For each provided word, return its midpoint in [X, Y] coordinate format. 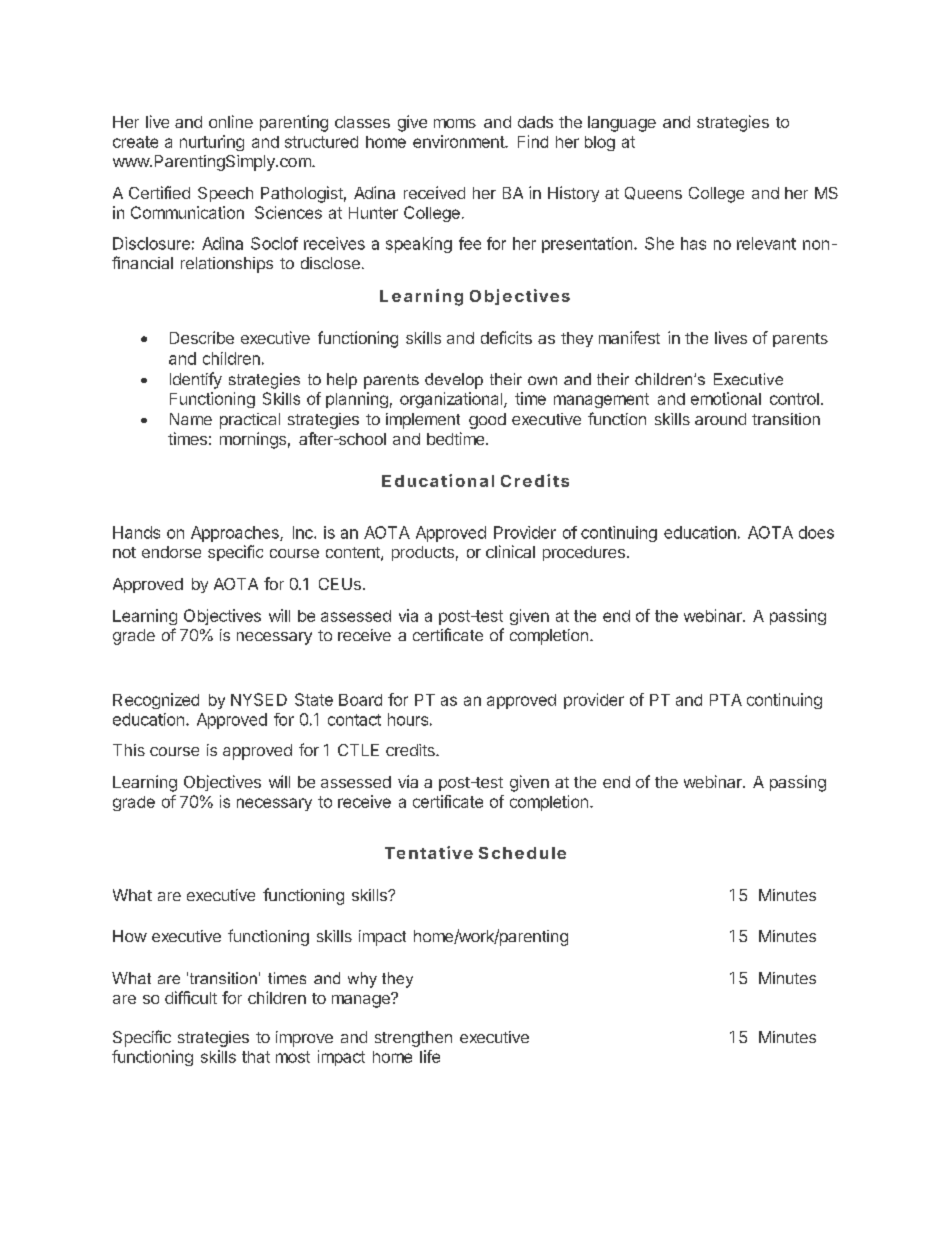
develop [454, 381]
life [430, 1056]
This [129, 750]
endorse [171, 552]
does [816, 532]
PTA [726, 700]
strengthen [413, 1039]
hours [408, 719]
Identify [196, 380]
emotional [726, 398]
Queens [653, 193]
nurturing [212, 143]
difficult [191, 997]
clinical [510, 551]
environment [459, 141]
